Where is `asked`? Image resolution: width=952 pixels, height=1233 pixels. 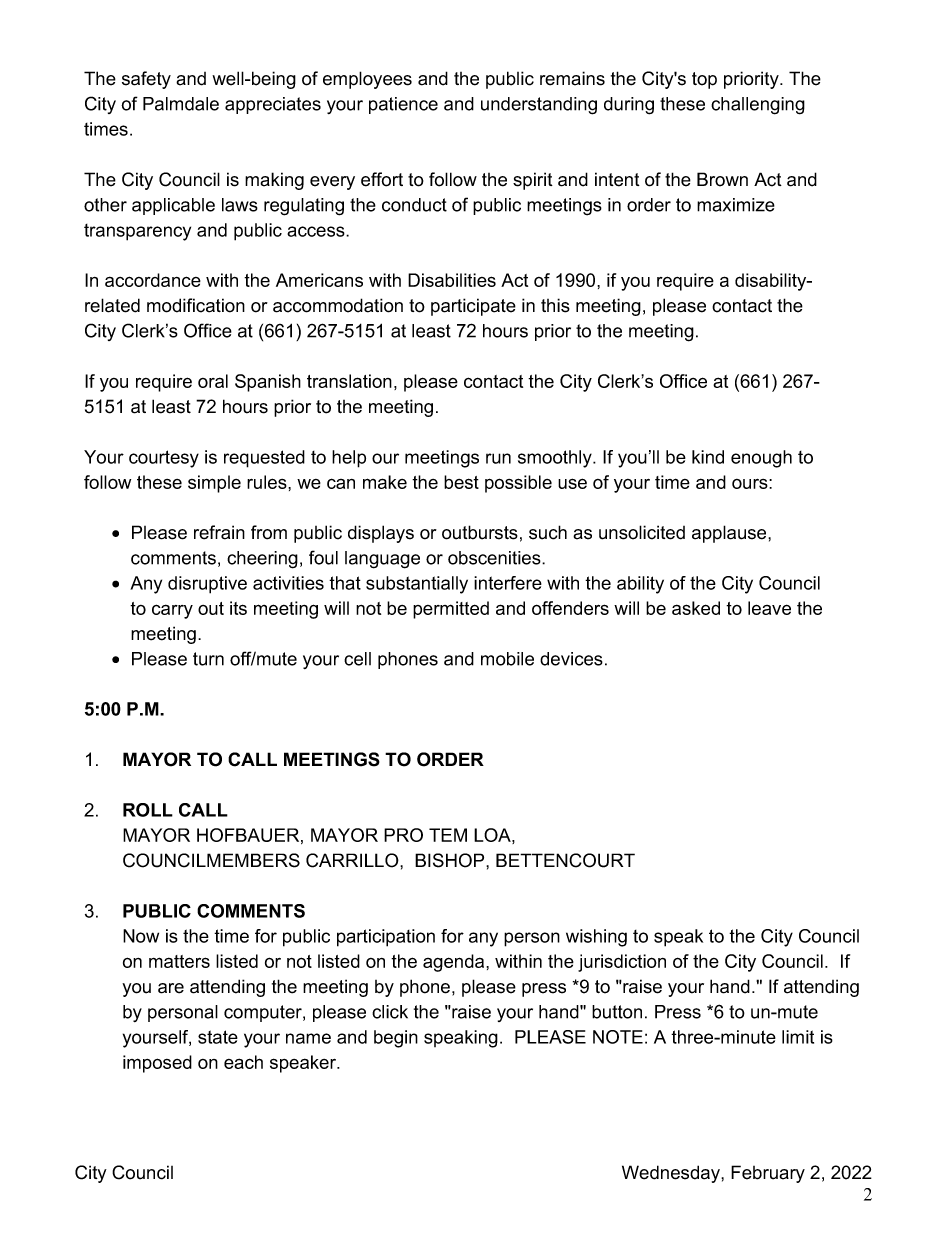
asked is located at coordinates (696, 608).
